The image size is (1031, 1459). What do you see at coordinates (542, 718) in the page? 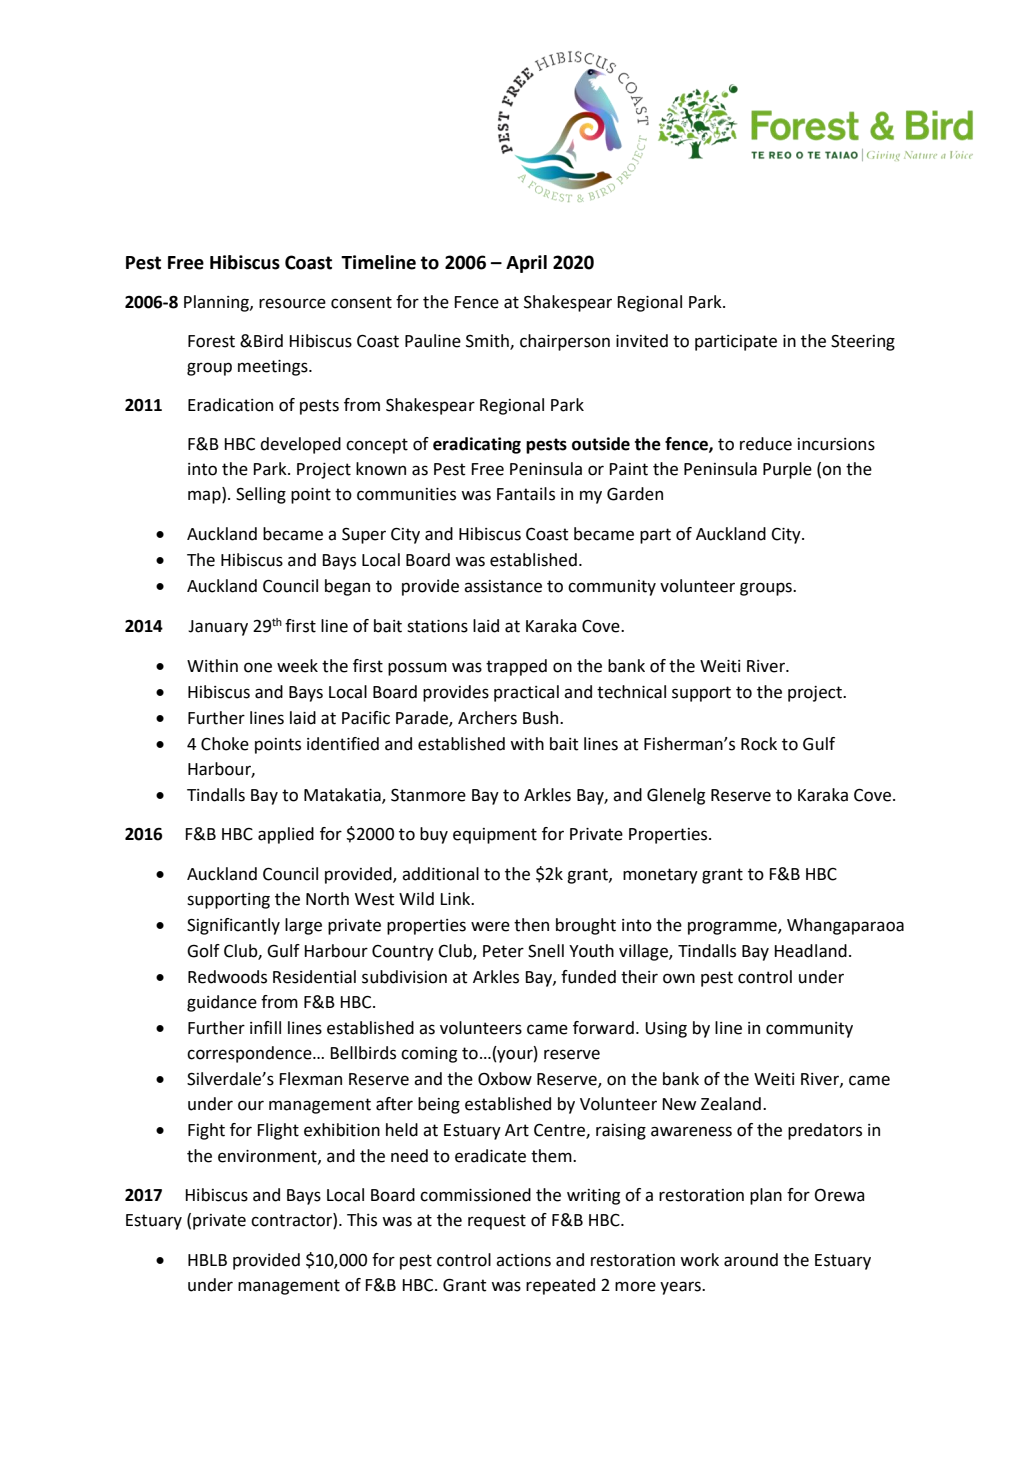
I see `Bush` at bounding box center [542, 718].
